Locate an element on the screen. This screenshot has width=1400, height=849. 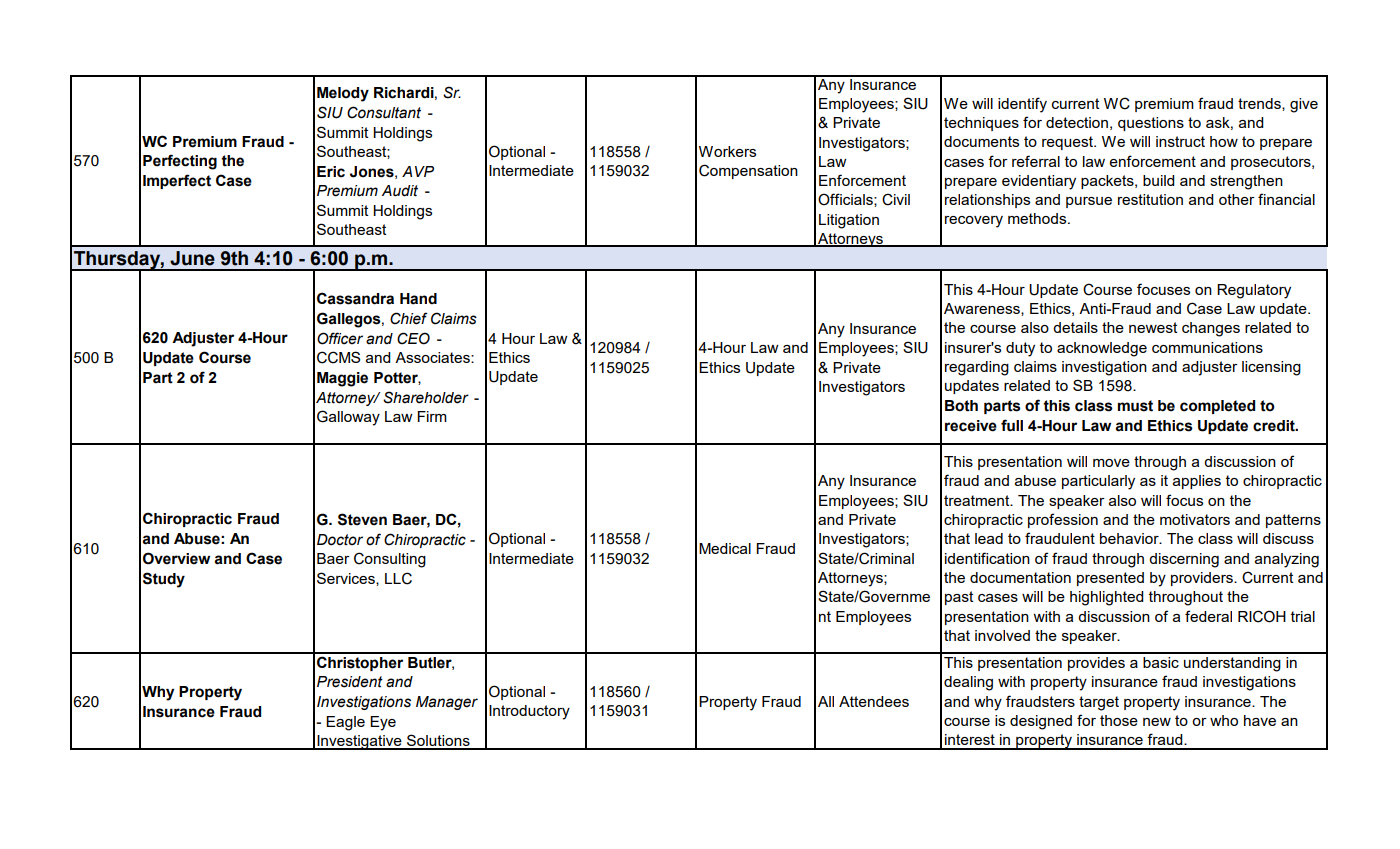
June is located at coordinates (192, 258).
